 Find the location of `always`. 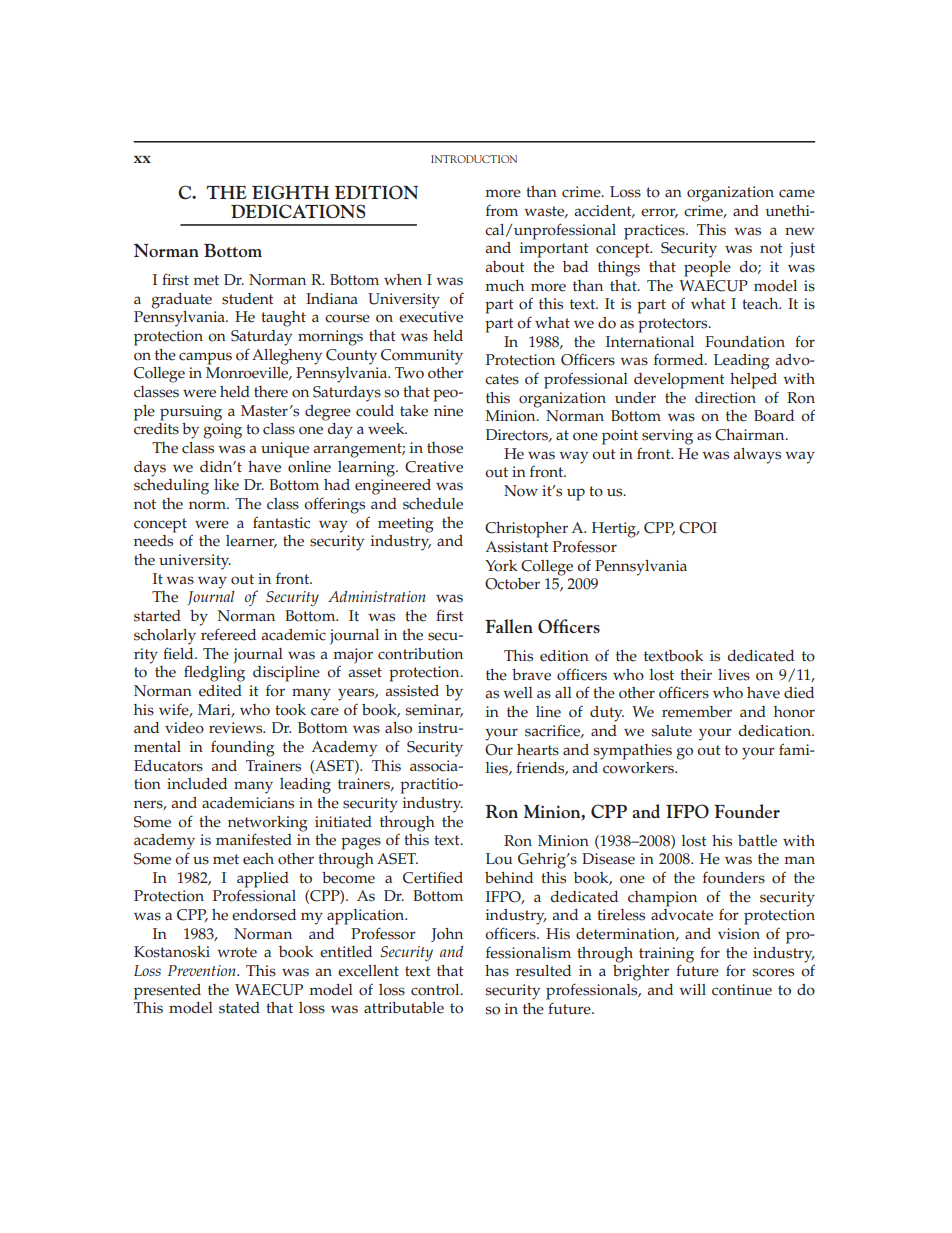

always is located at coordinates (757, 456).
